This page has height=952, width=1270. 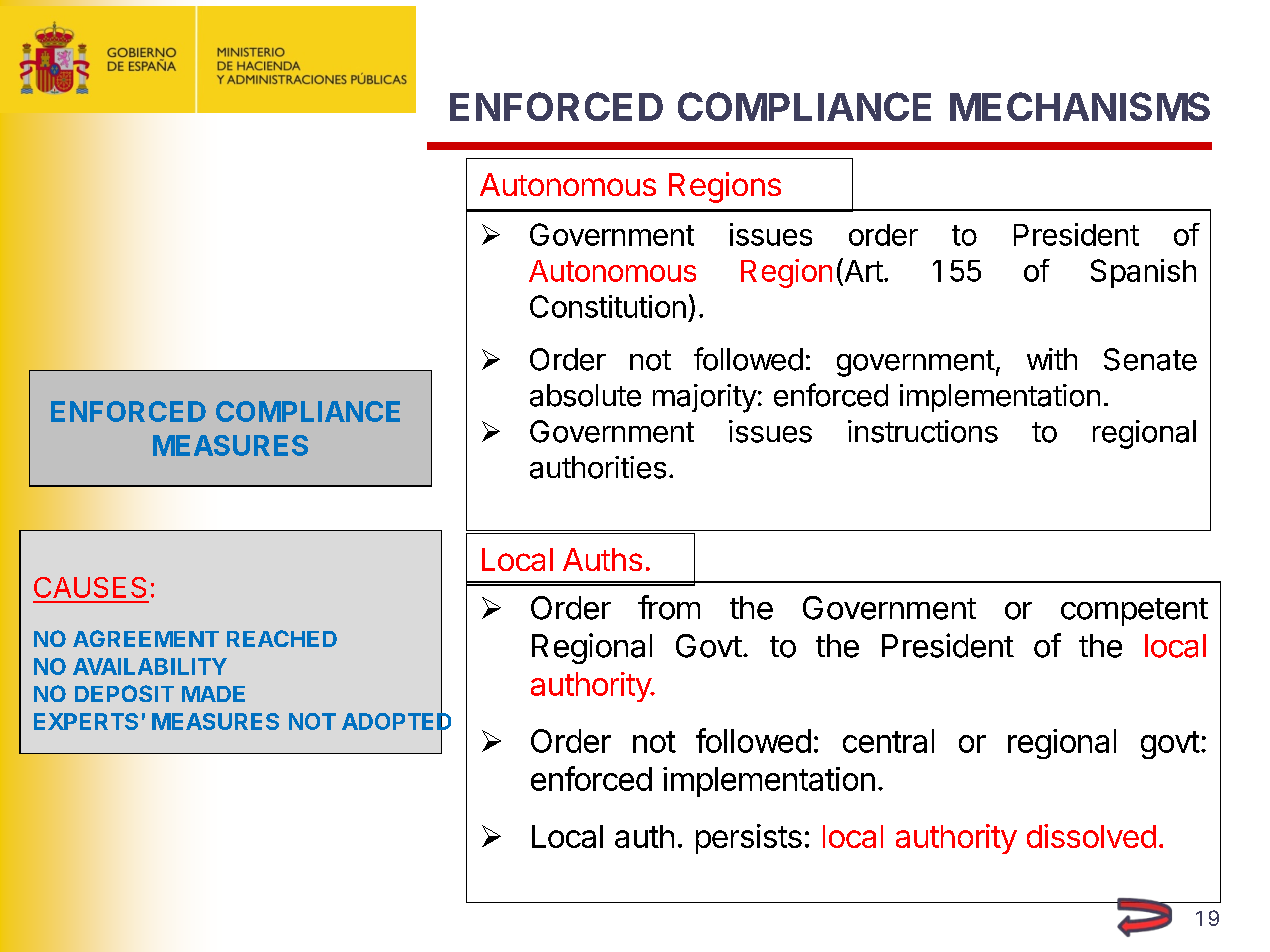 I want to click on dissolved, so click(x=1091, y=836).
